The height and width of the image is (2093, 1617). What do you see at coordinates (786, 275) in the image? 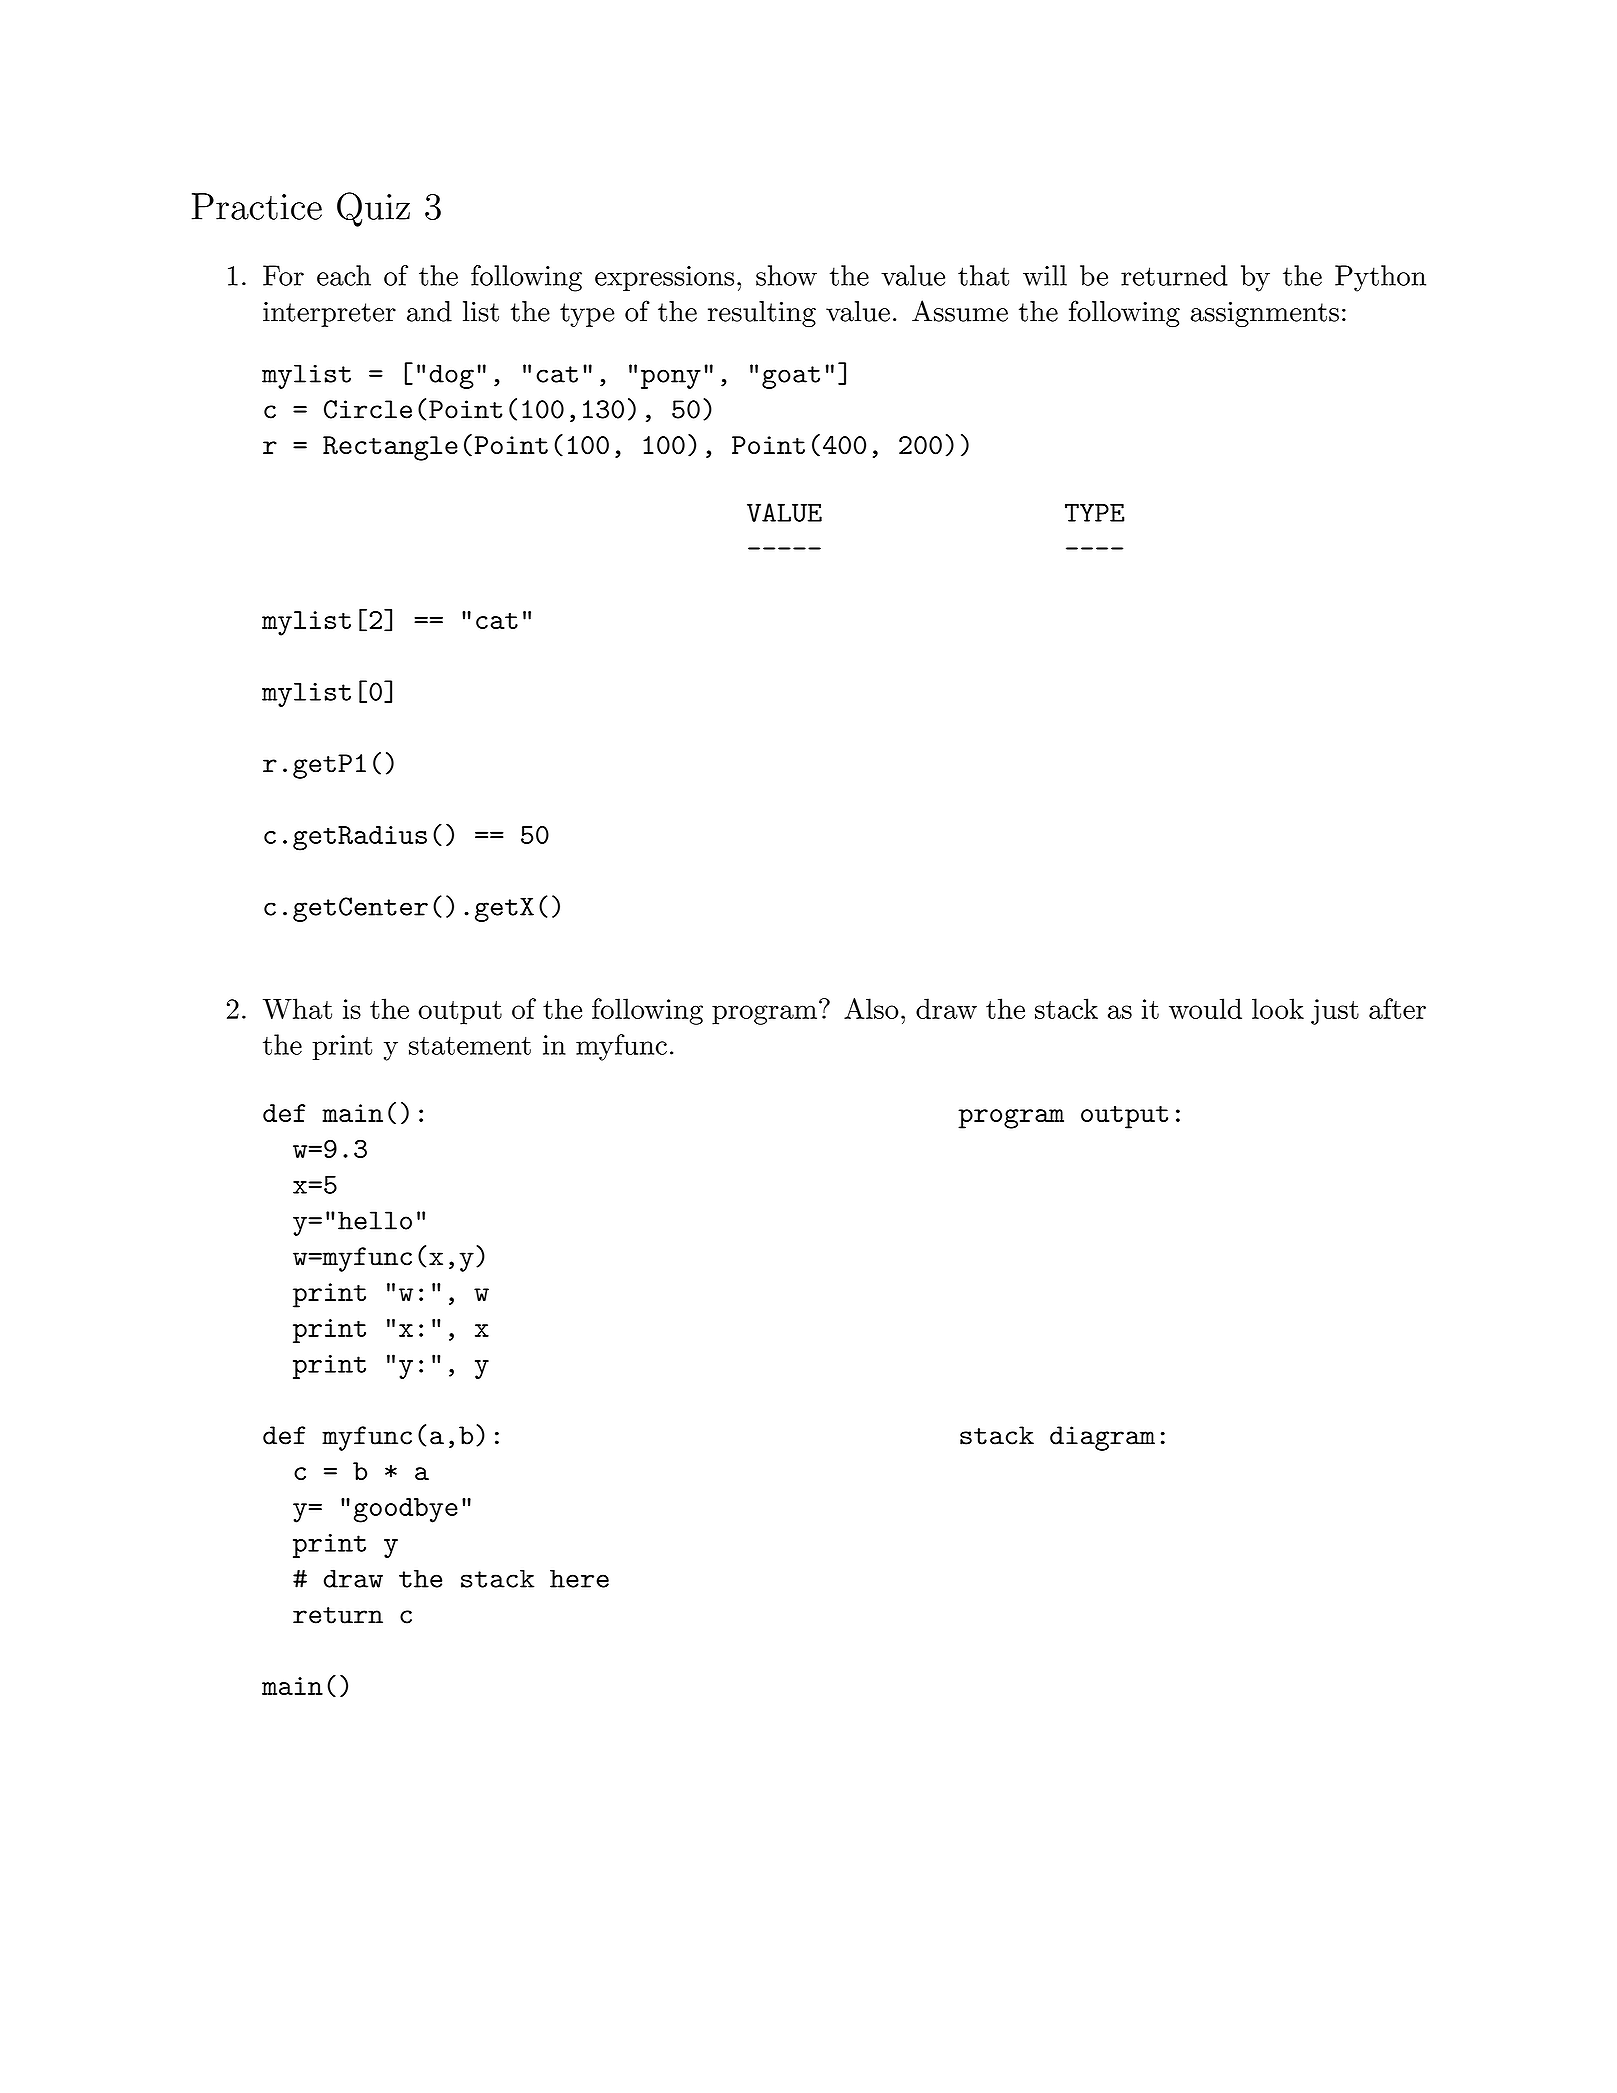
I see `show` at bounding box center [786, 275].
